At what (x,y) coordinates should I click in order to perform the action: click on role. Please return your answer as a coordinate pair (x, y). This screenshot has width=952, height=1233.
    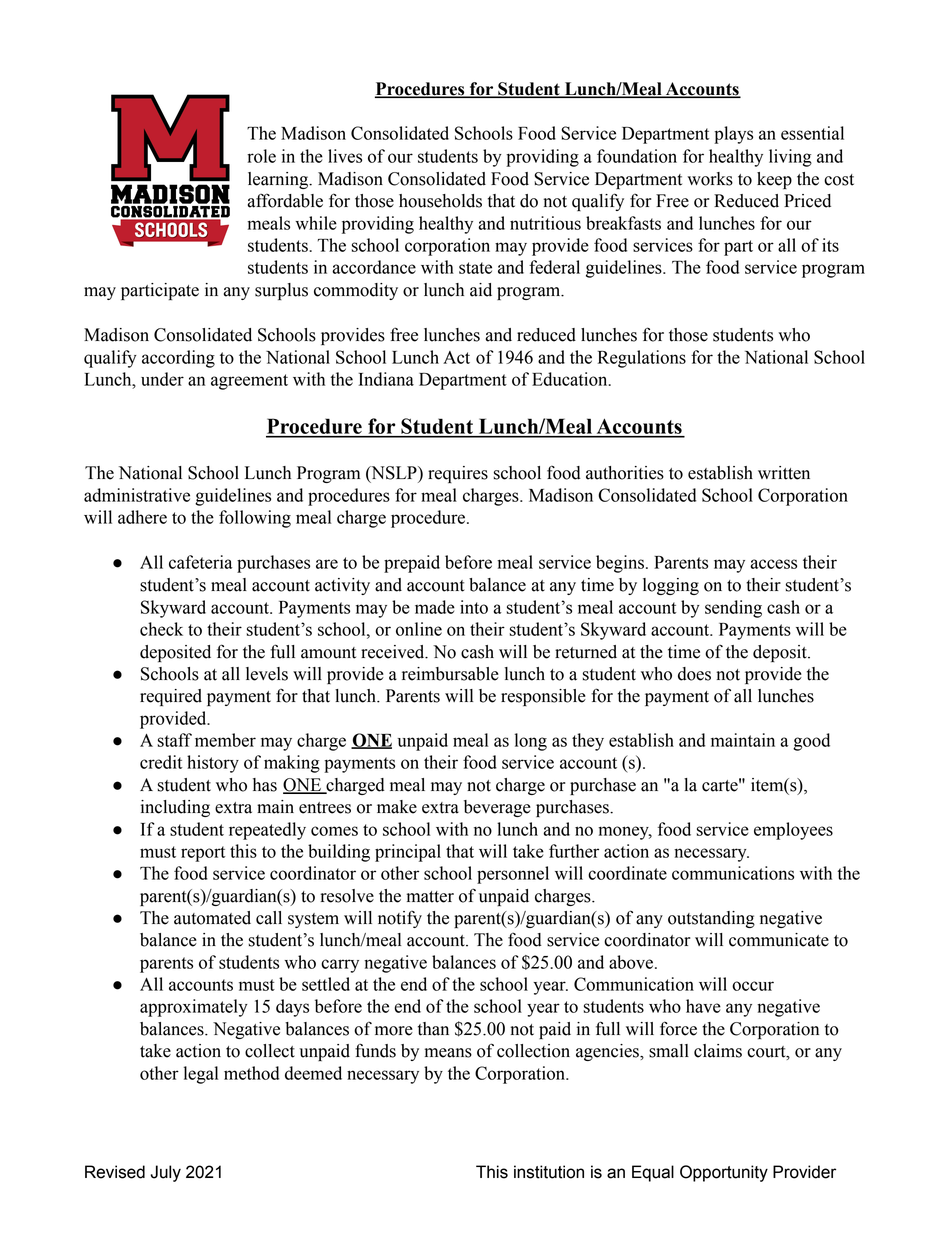
    Looking at the image, I should click on (261, 156).
